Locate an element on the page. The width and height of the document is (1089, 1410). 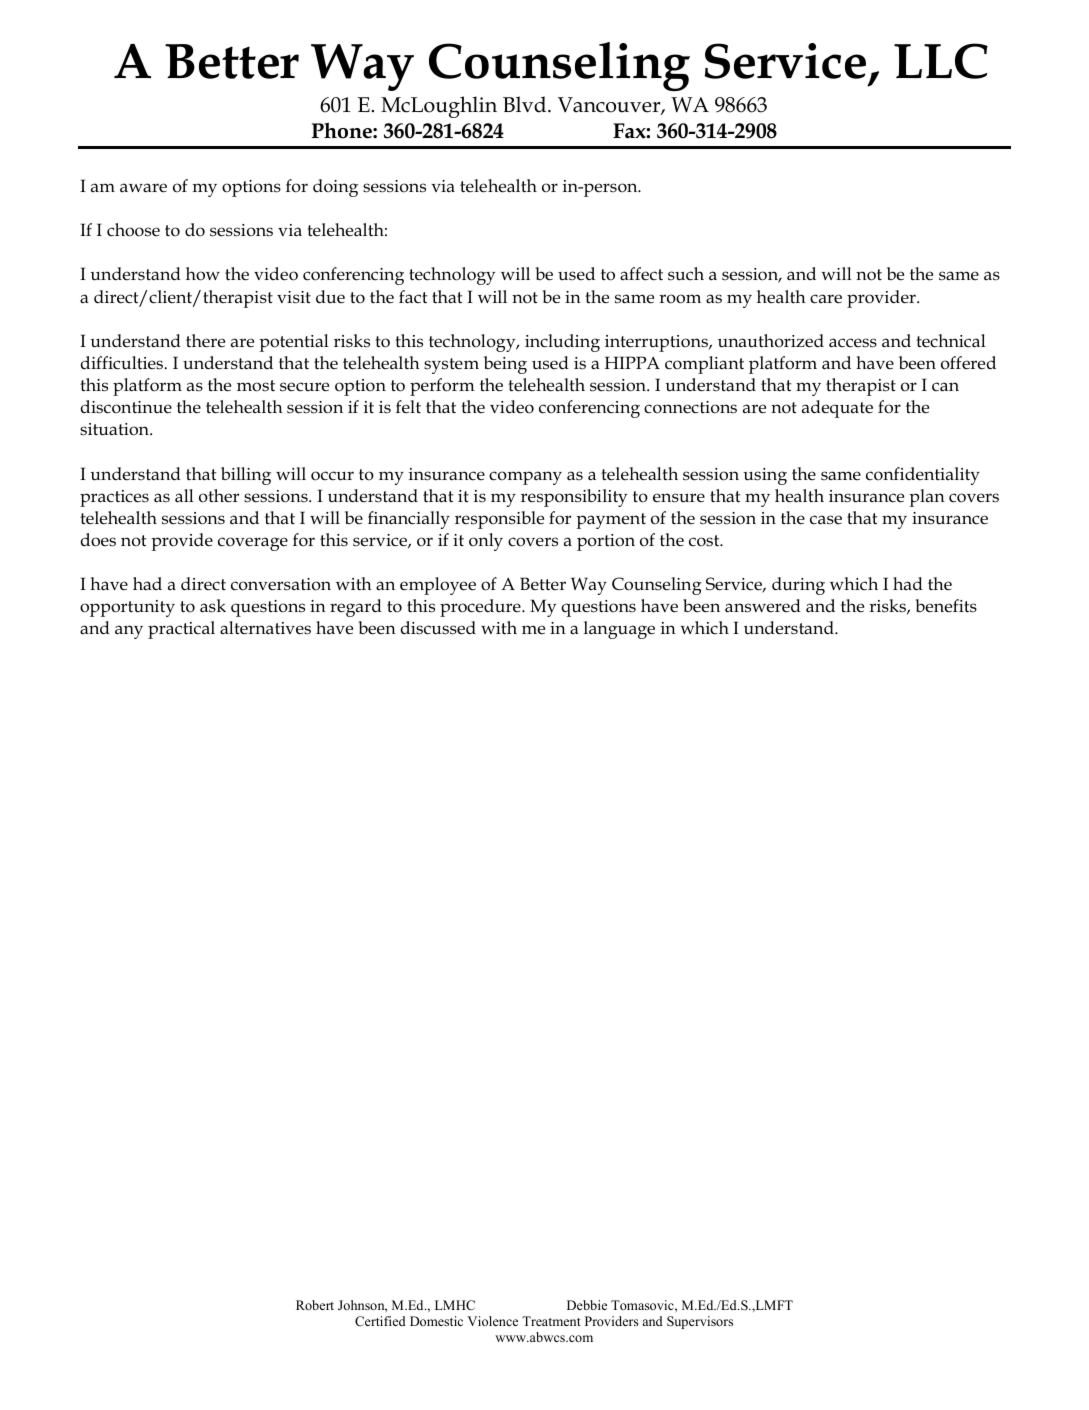
benefits is located at coordinates (946, 606).
